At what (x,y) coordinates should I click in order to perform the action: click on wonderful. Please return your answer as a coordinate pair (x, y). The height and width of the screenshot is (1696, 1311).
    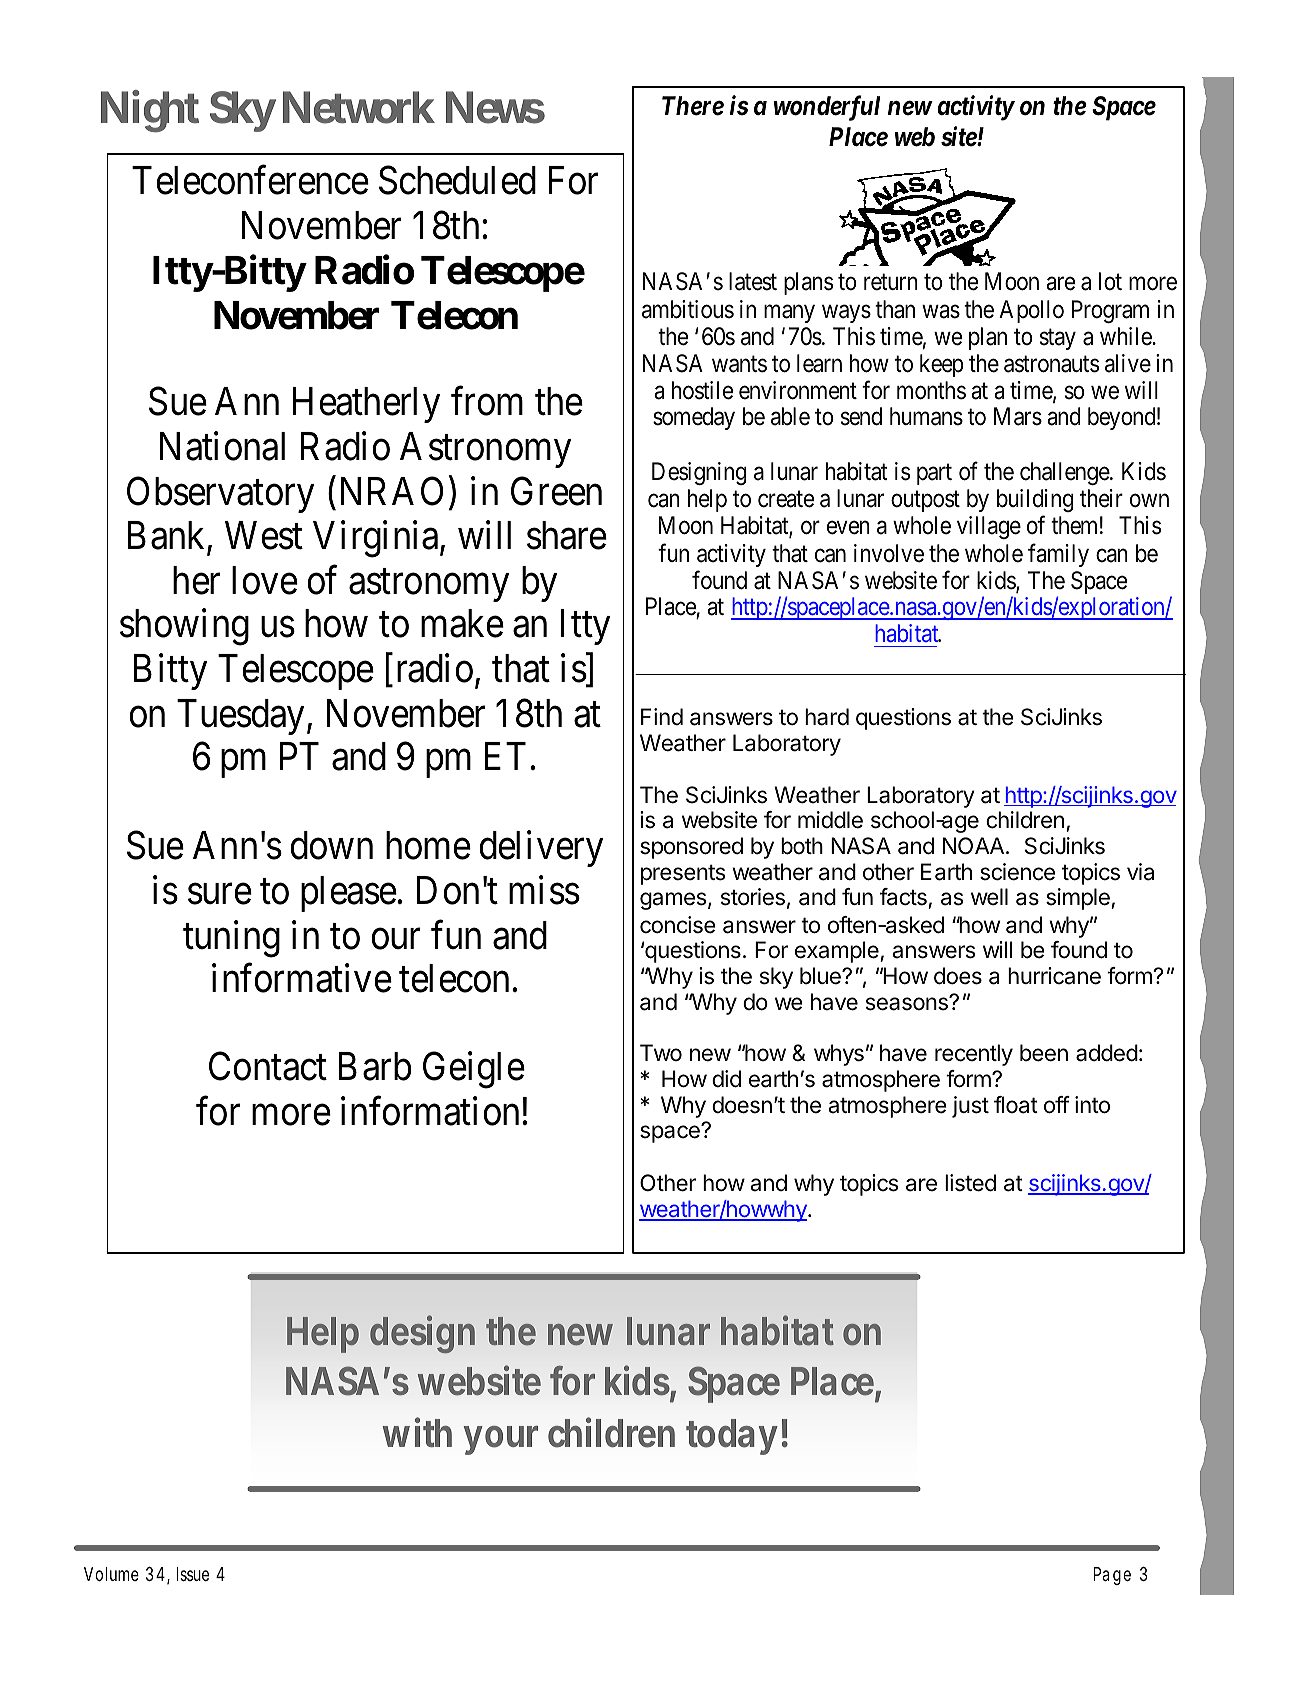
    Looking at the image, I should click on (827, 108).
